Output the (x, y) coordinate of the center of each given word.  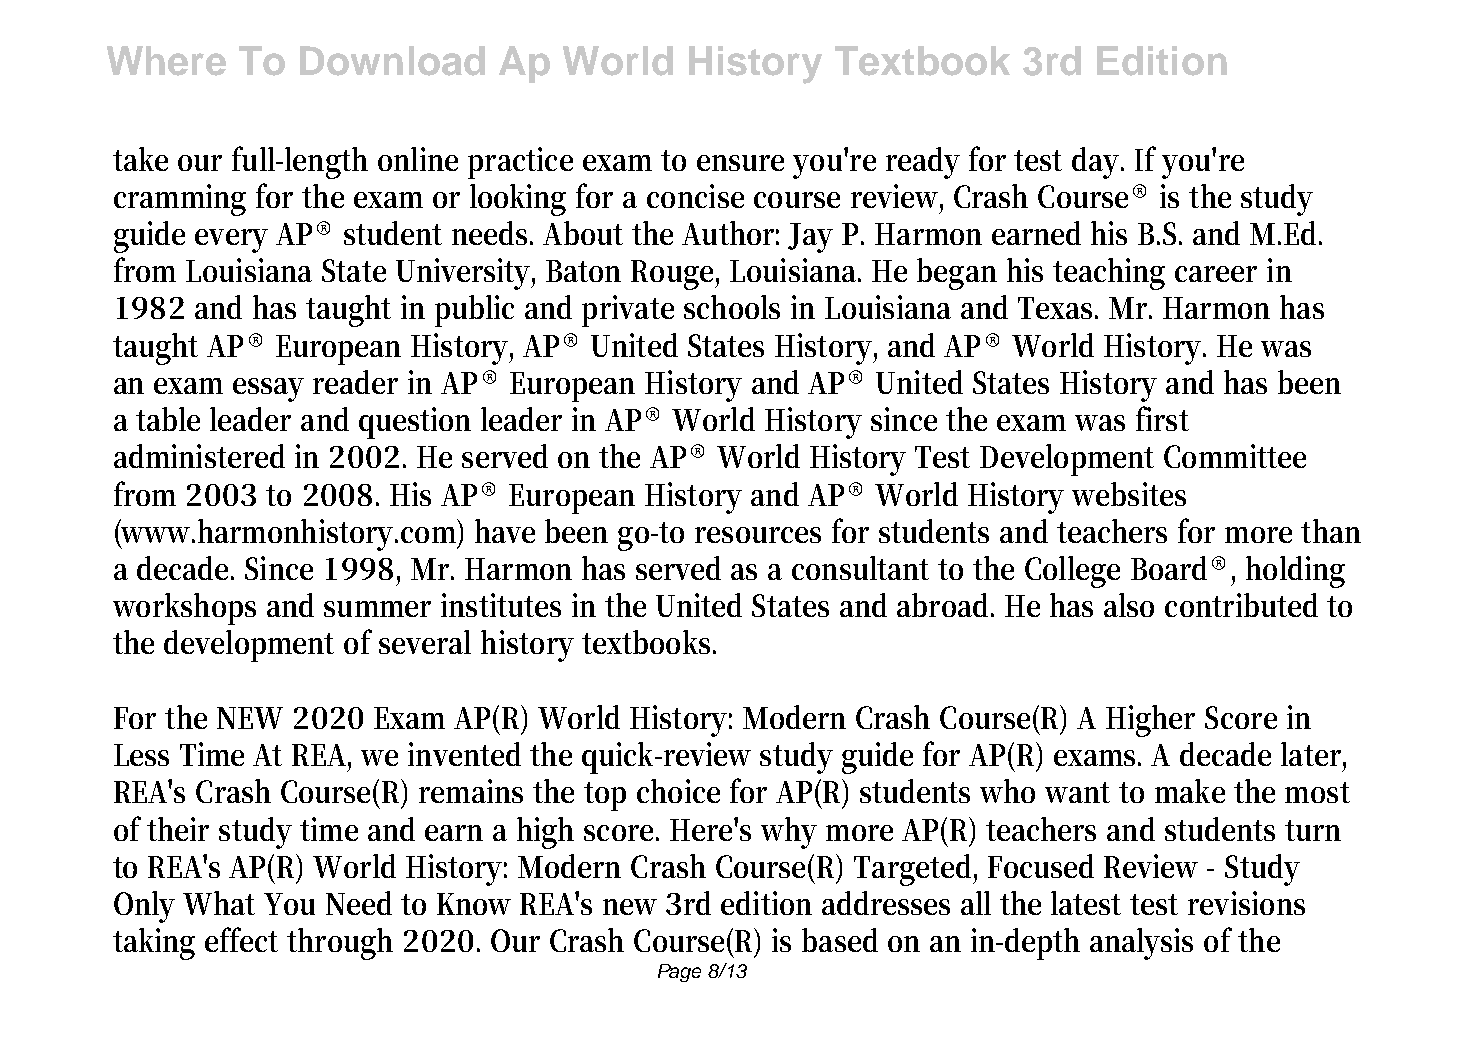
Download (392, 61)
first (1162, 418)
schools (732, 307)
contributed (1241, 605)
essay (268, 390)
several (425, 642)
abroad (945, 605)
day (1098, 163)
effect (241, 939)
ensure (740, 163)
